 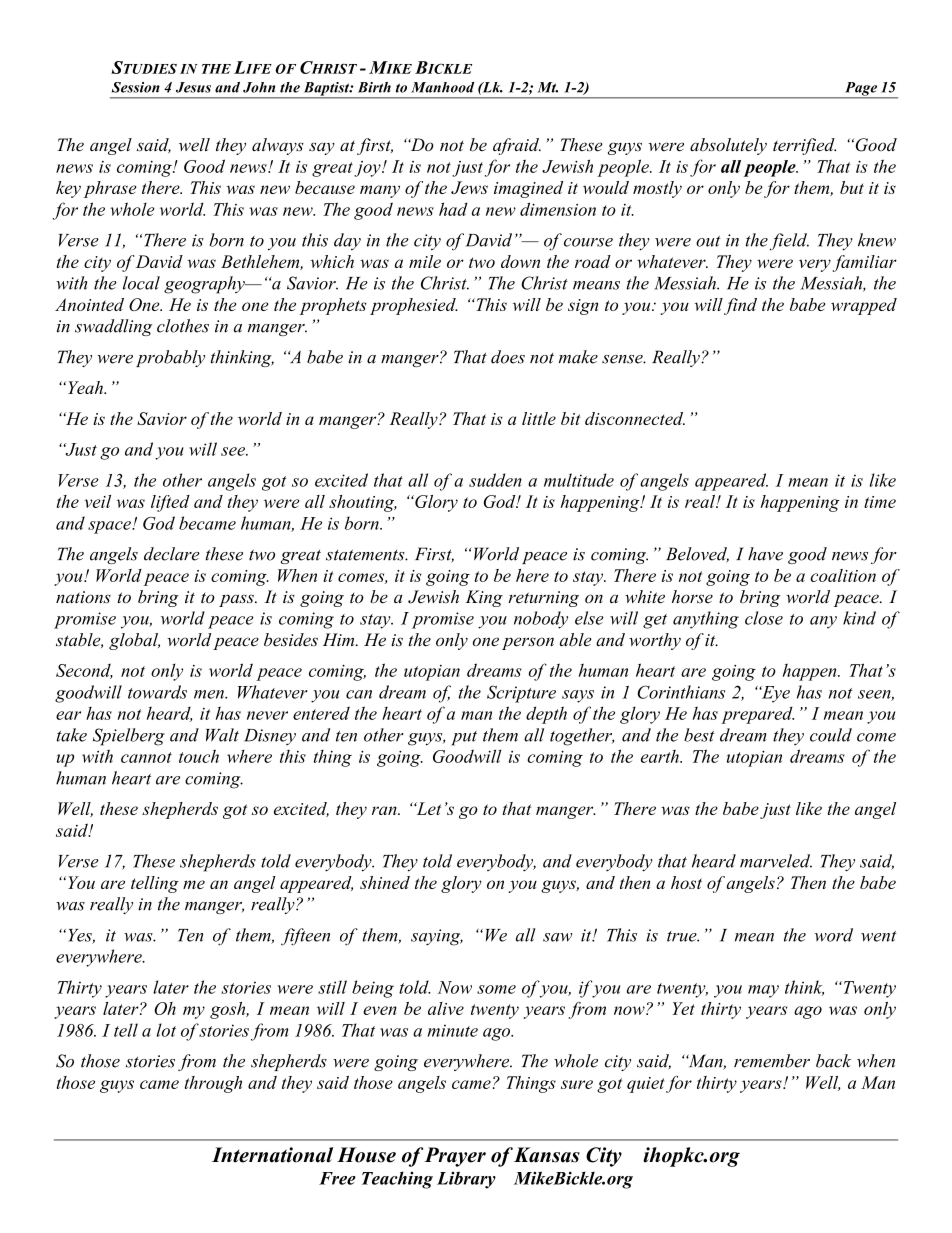 I want to click on does, so click(x=508, y=357).
